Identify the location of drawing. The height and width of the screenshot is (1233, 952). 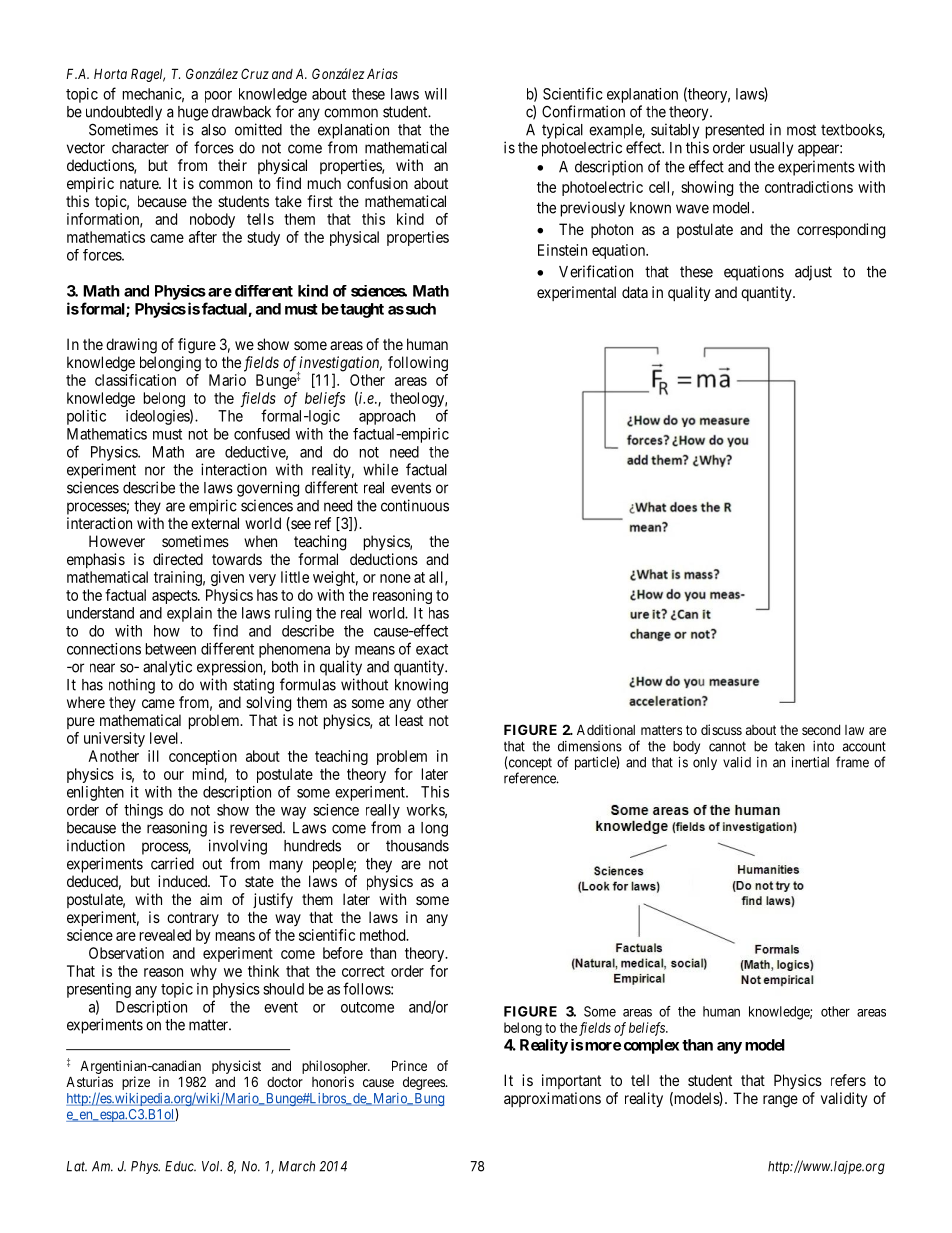
(131, 346).
